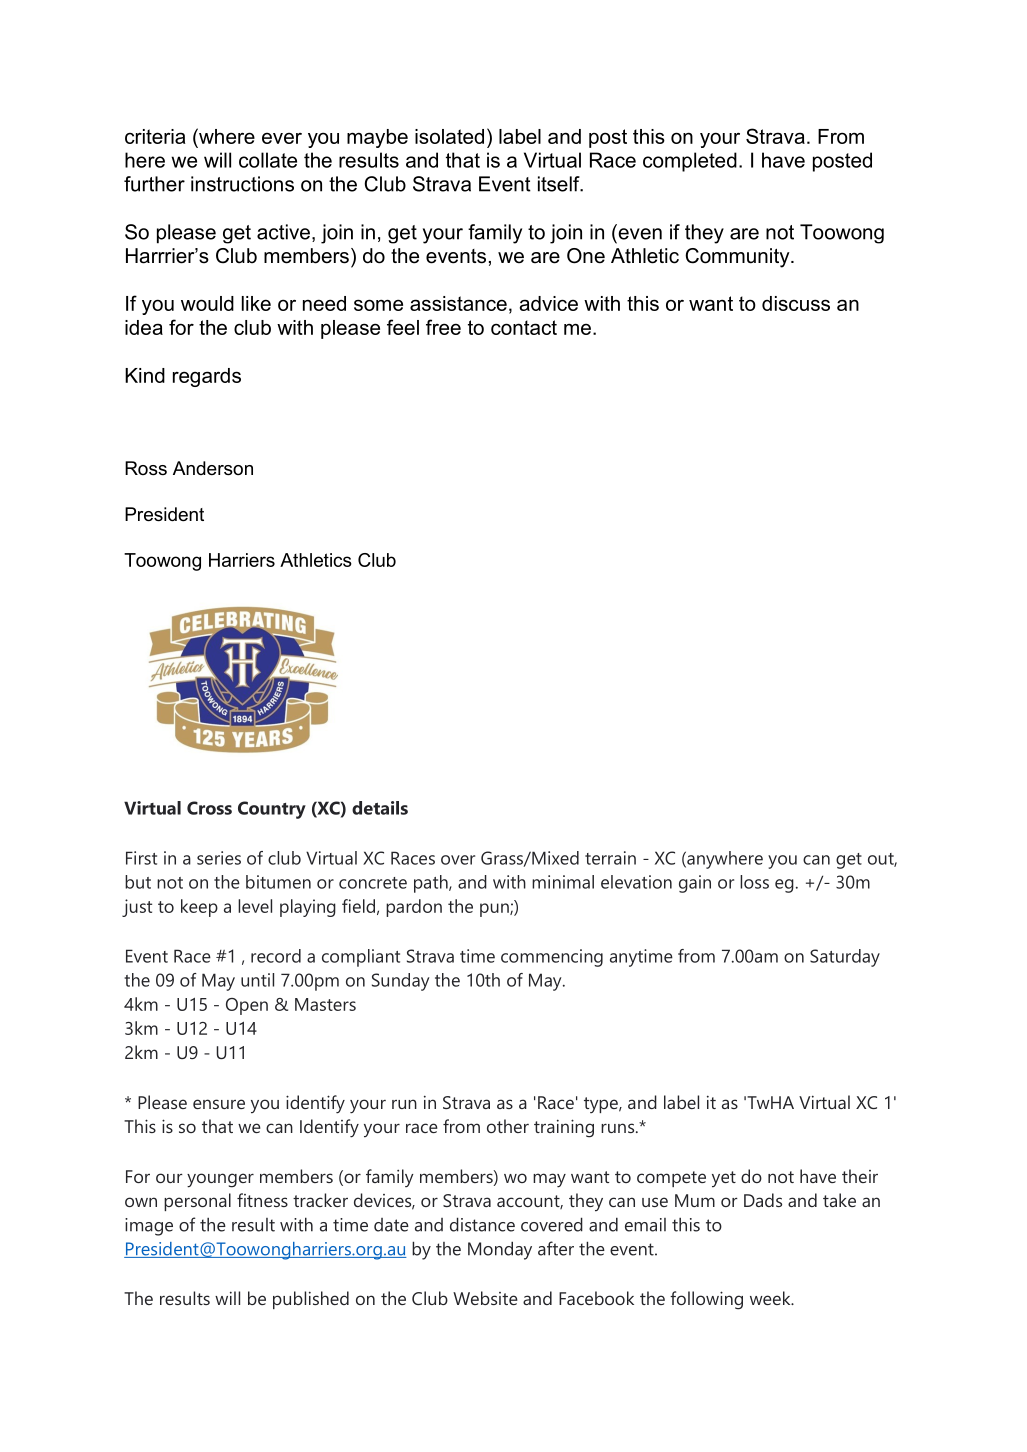 The width and height of the document is (1027, 1452). I want to click on loss, so click(754, 882).
